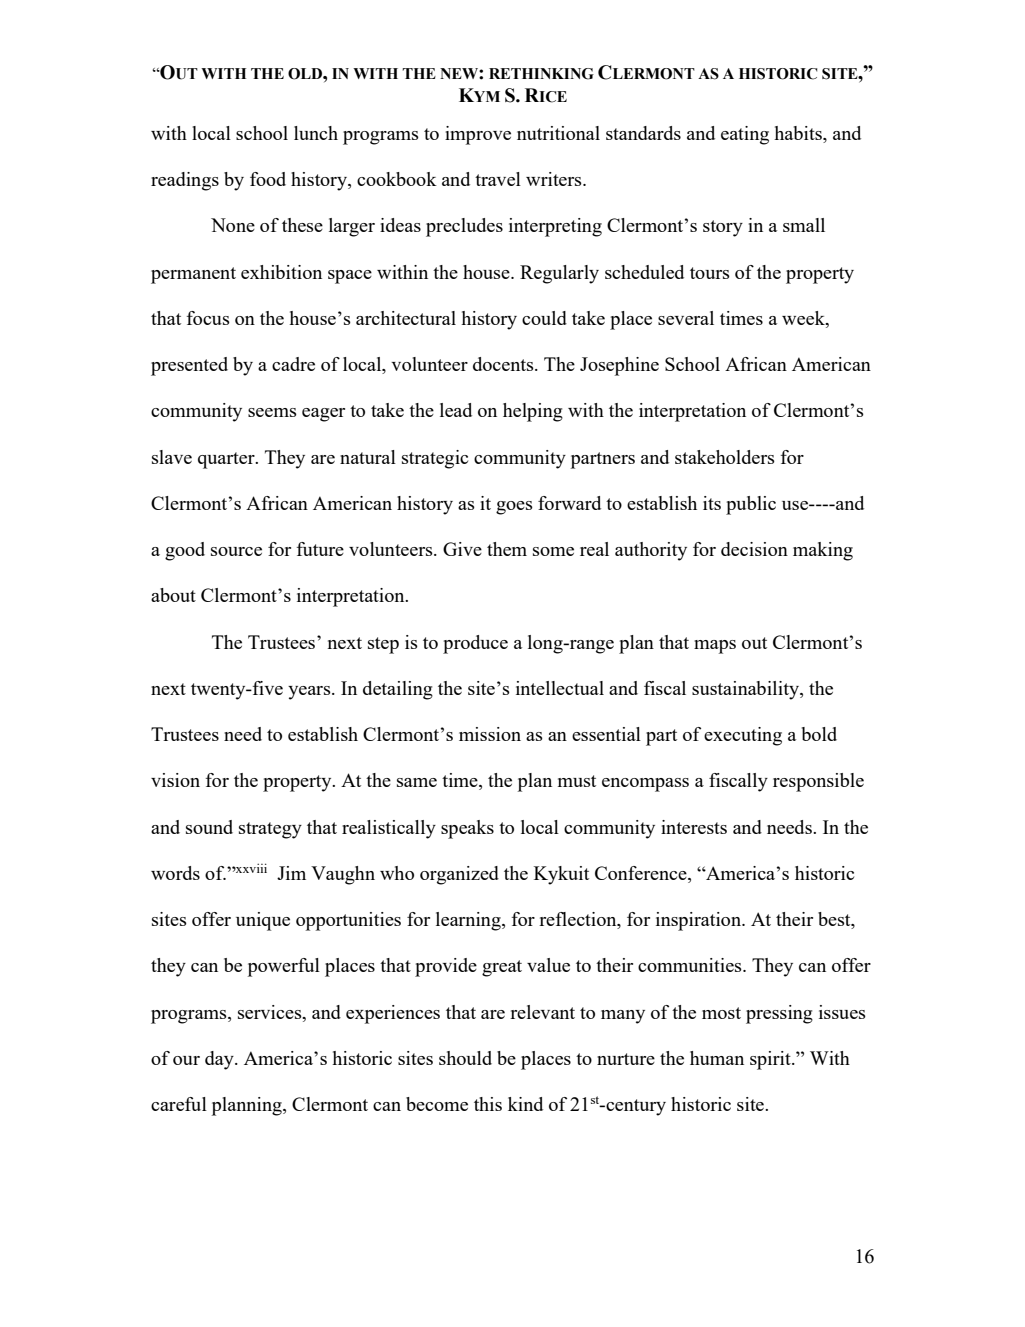  Describe the element at coordinates (236, 551) in the image. I see `source` at that location.
